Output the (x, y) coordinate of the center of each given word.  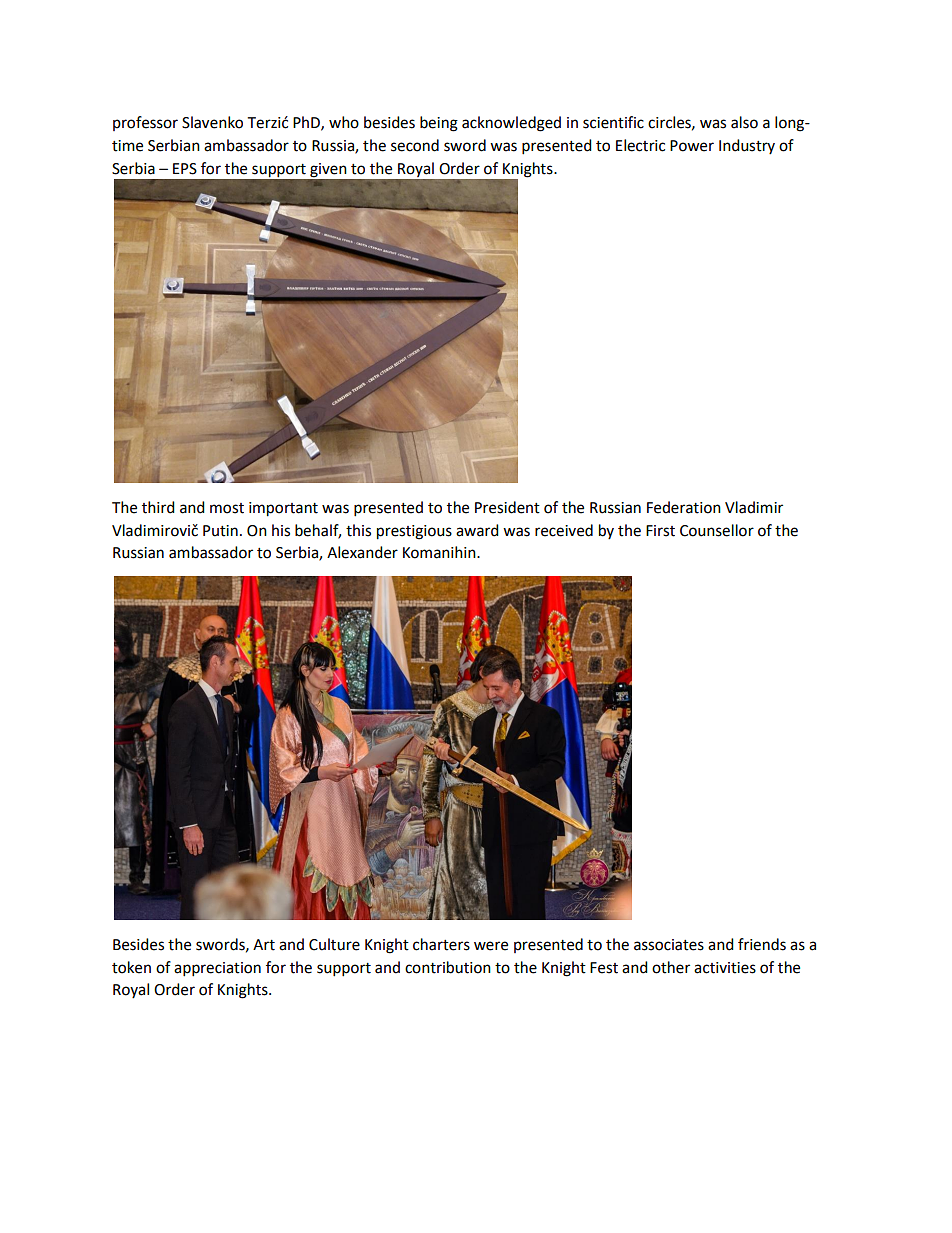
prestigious (414, 532)
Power (692, 146)
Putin (220, 531)
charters (441, 944)
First (660, 531)
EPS (185, 169)
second (415, 145)
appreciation (217, 969)
